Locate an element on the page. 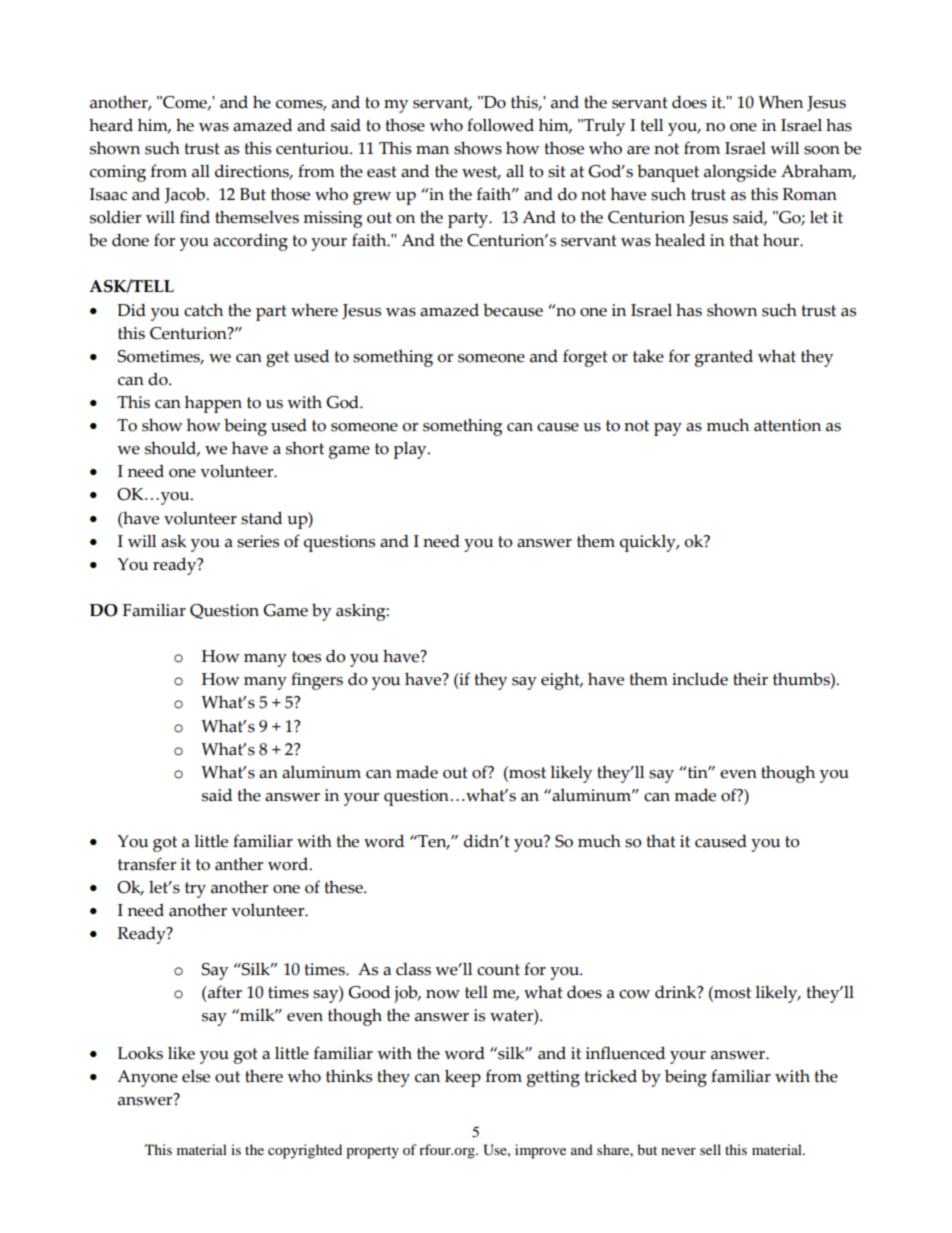 The height and width of the image is (1233, 952). toes is located at coordinates (306, 657).
